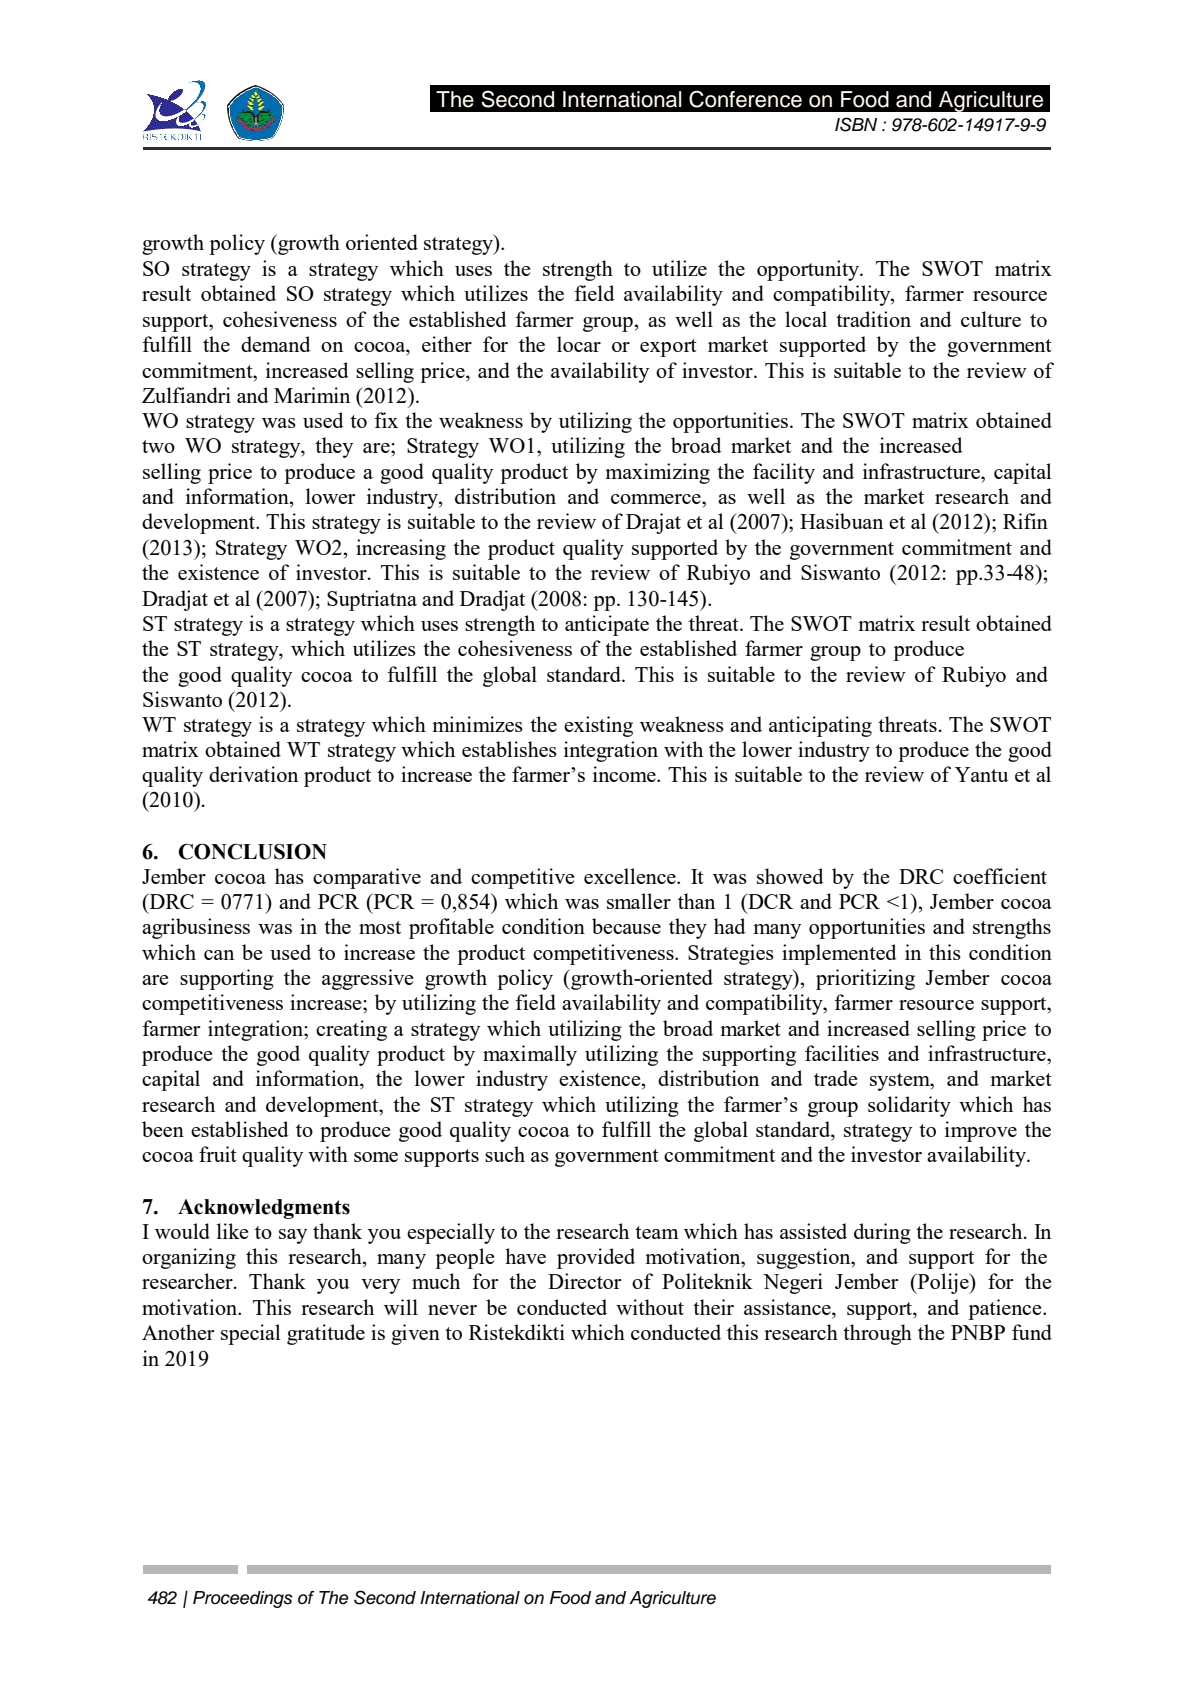  What do you see at coordinates (882, 1233) in the page?
I see `during` at bounding box center [882, 1233].
